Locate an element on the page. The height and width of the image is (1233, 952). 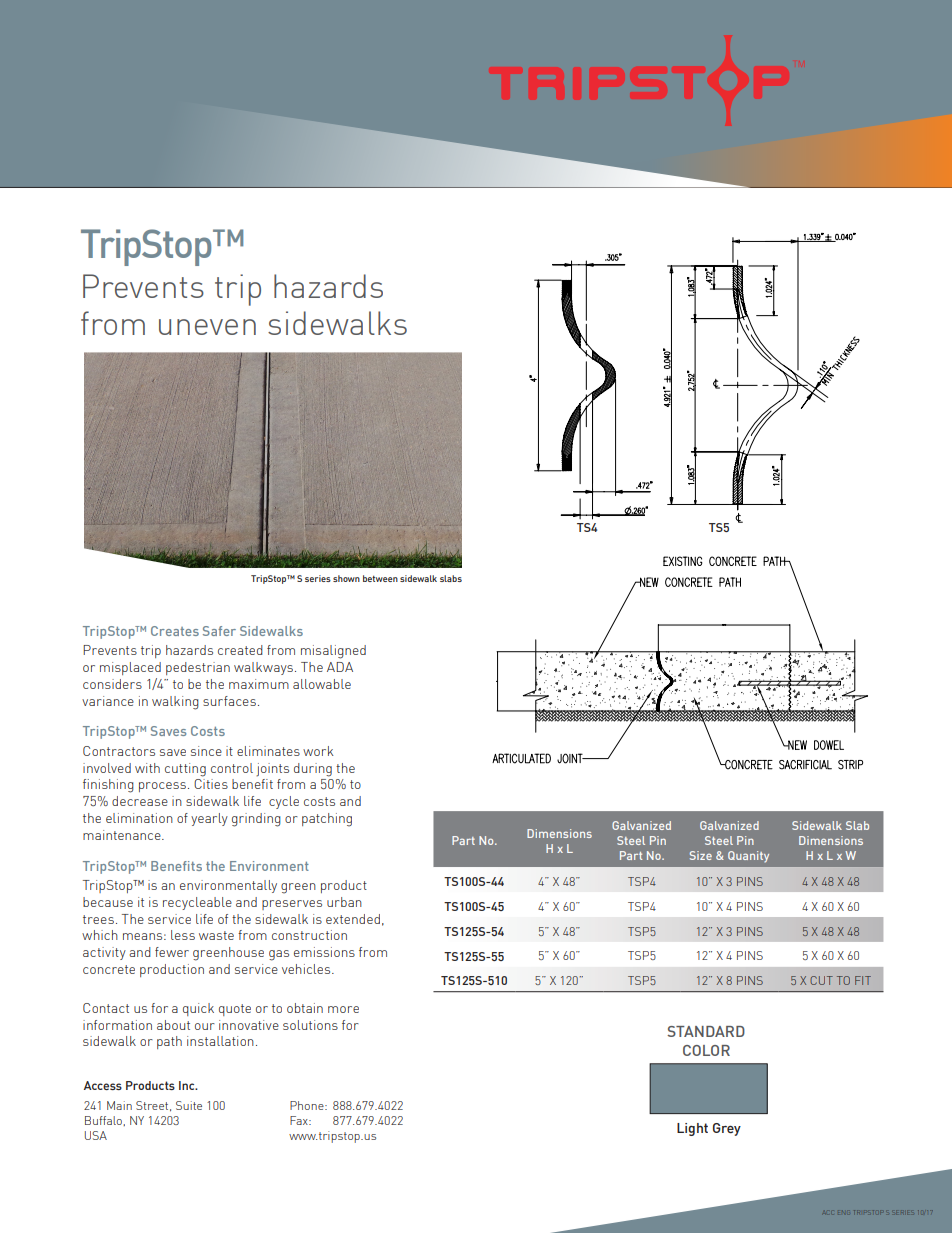
process is located at coordinates (162, 787).
